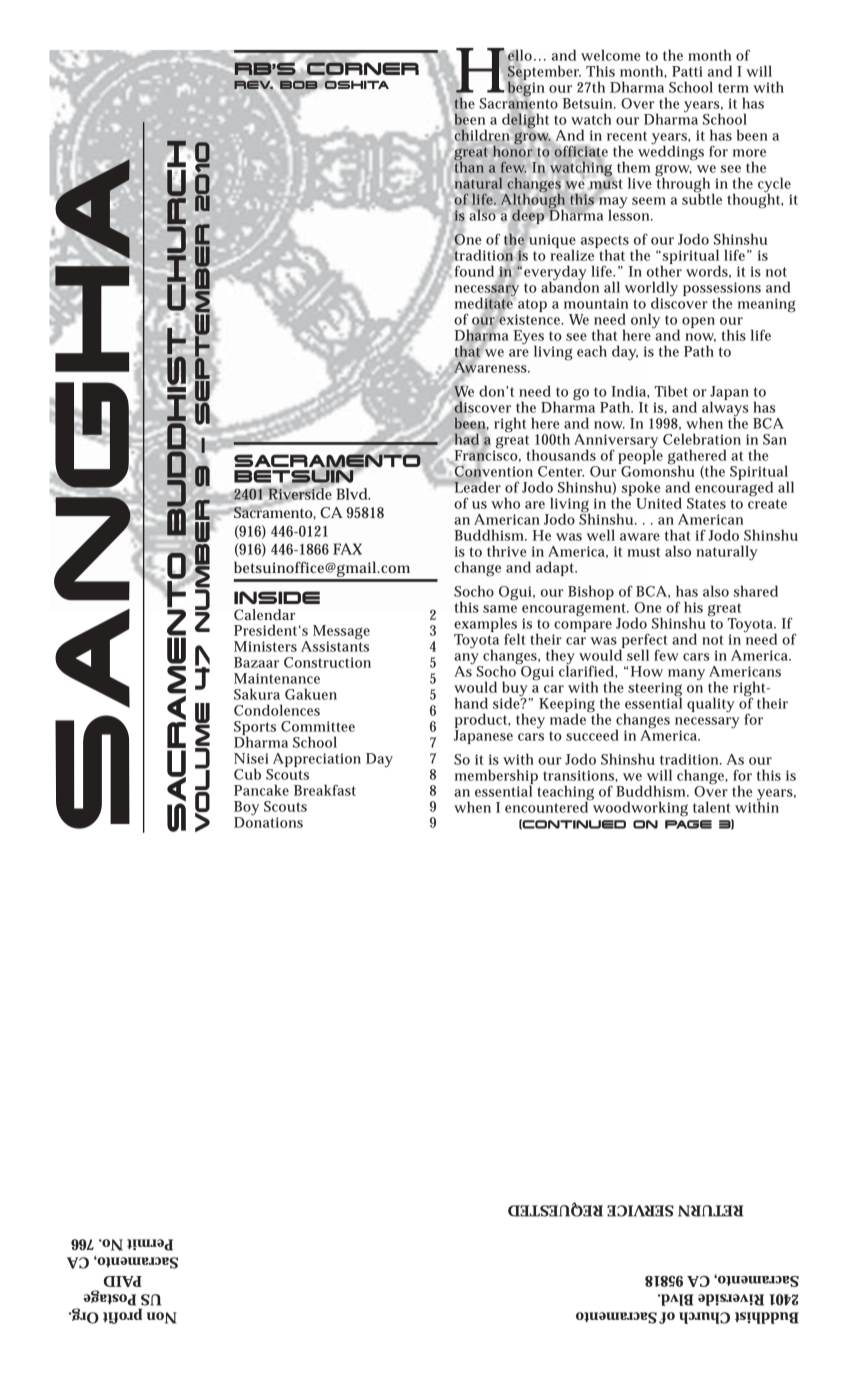 This screenshot has height=1400, width=849. I want to click on Breakfast, so click(325, 790).
